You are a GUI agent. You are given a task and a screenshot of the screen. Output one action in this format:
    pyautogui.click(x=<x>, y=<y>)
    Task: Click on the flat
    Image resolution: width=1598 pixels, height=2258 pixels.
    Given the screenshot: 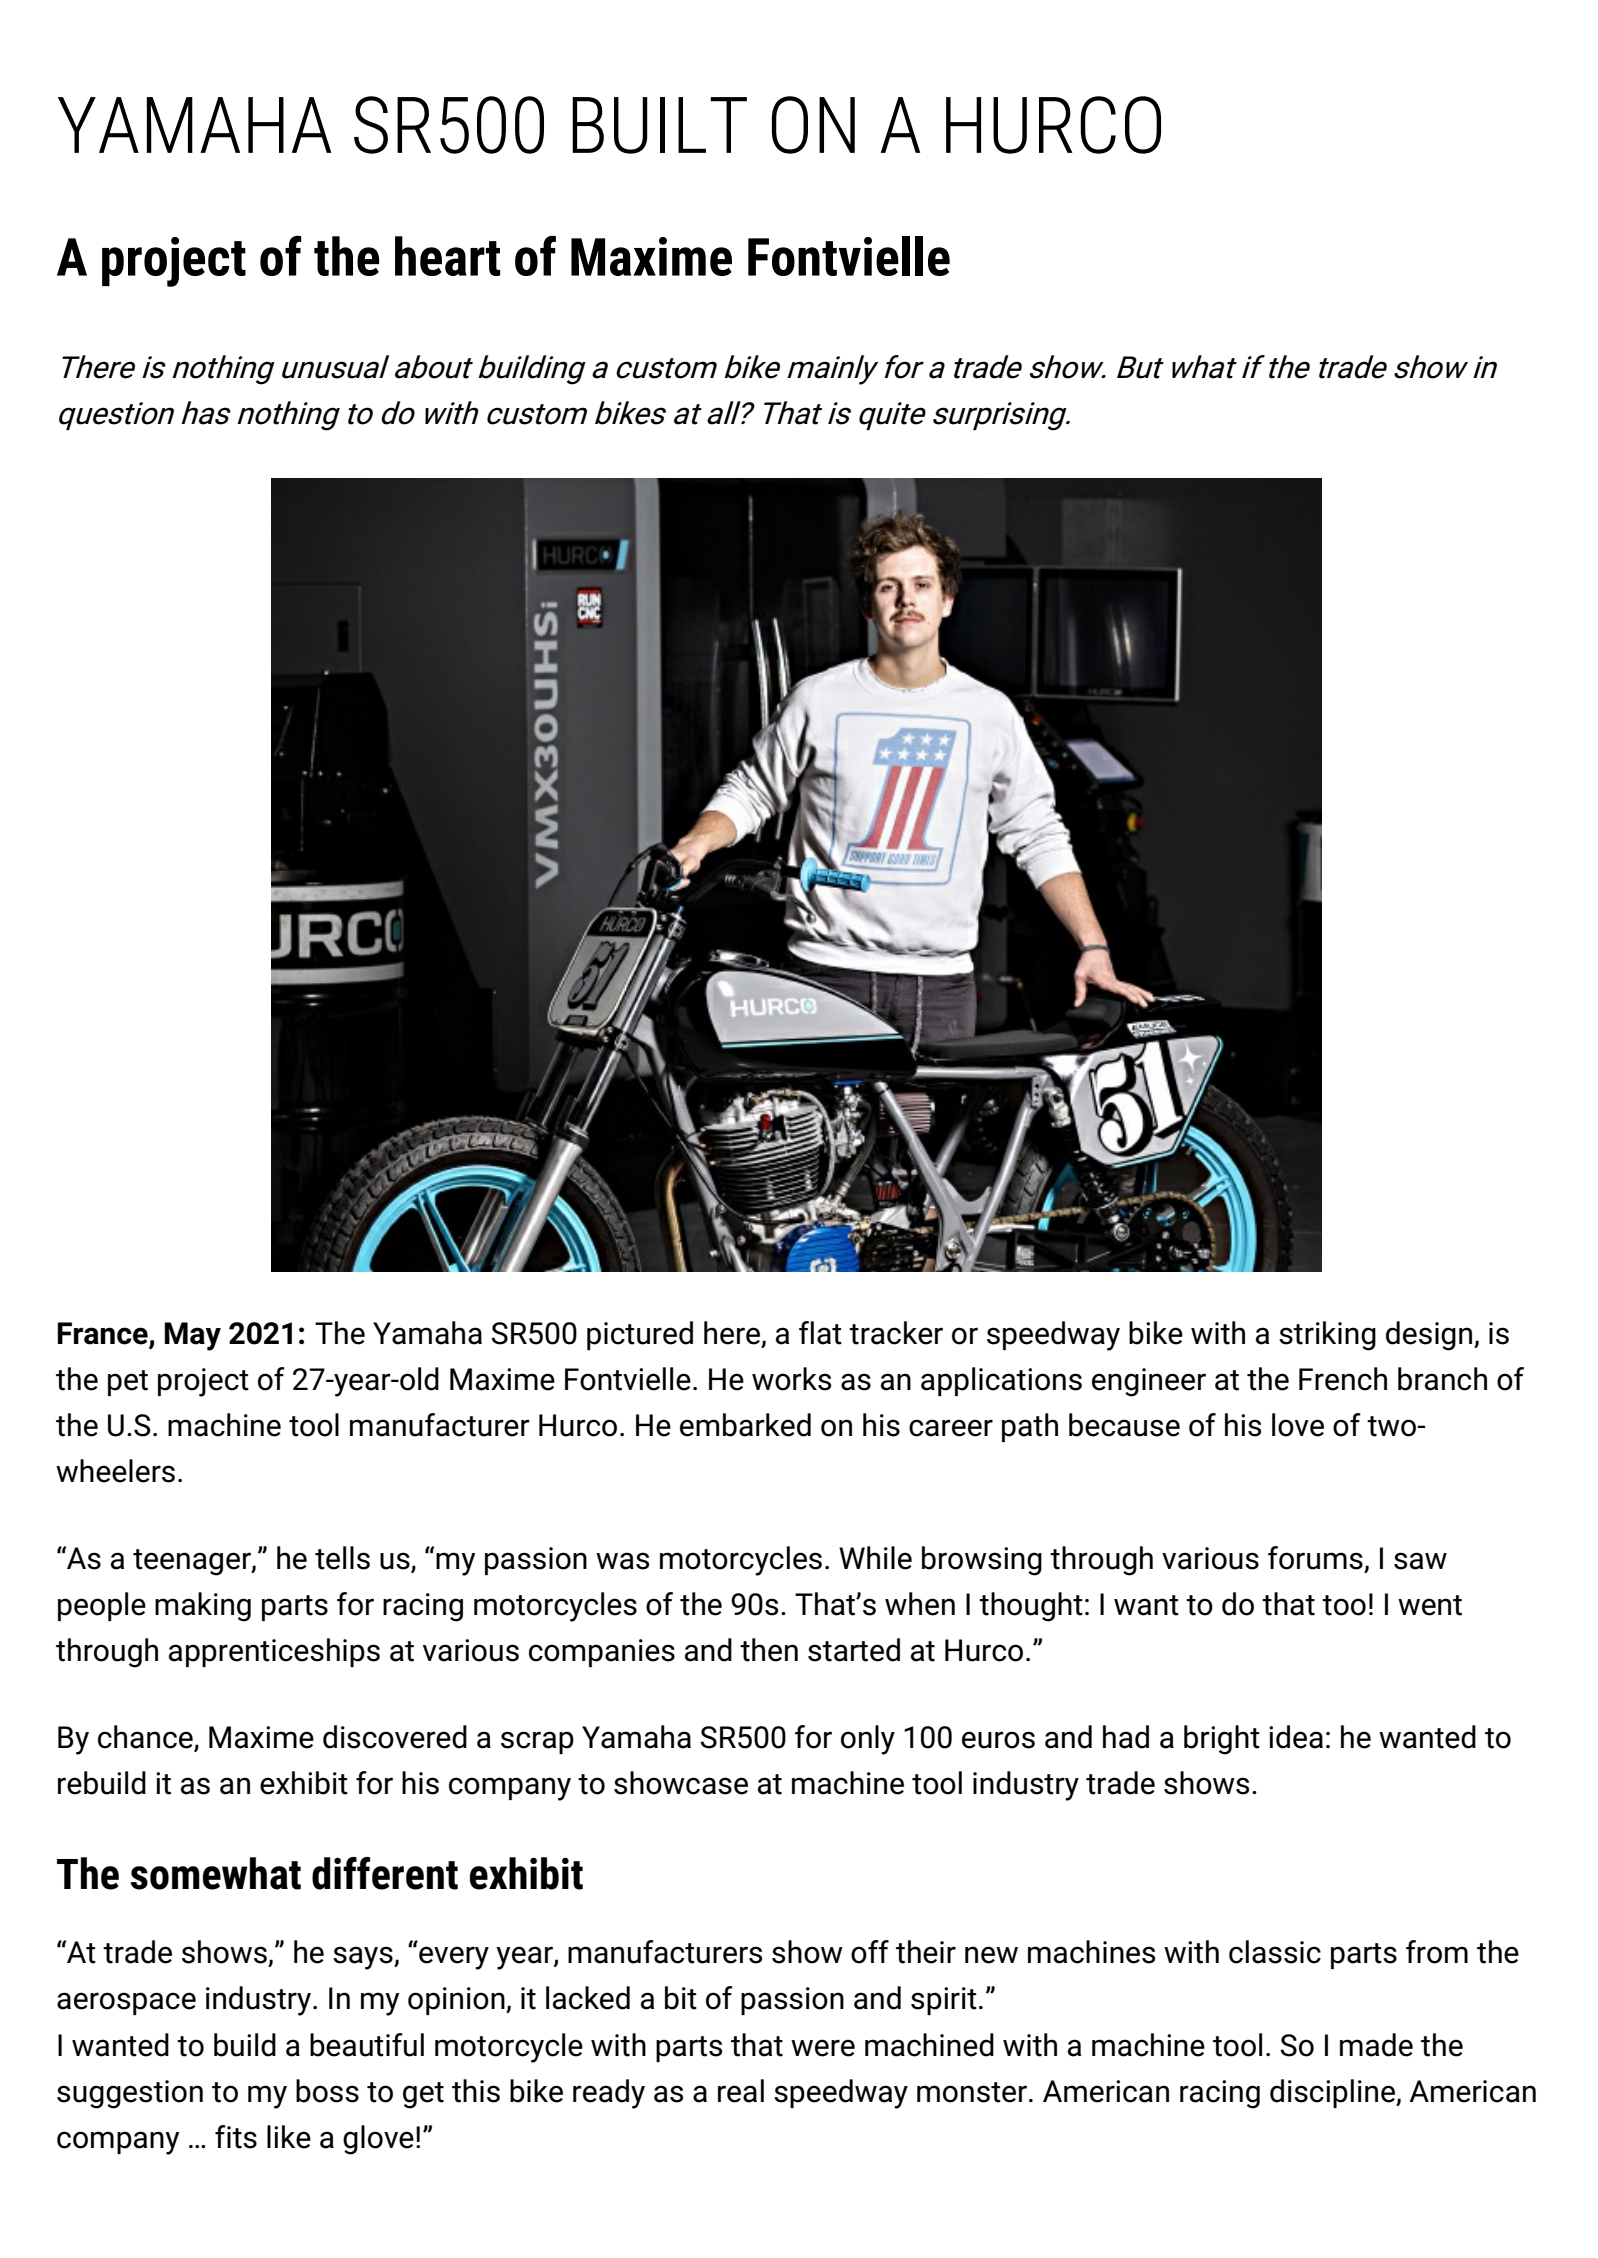 What is the action you would take?
    pyautogui.click(x=820, y=1333)
